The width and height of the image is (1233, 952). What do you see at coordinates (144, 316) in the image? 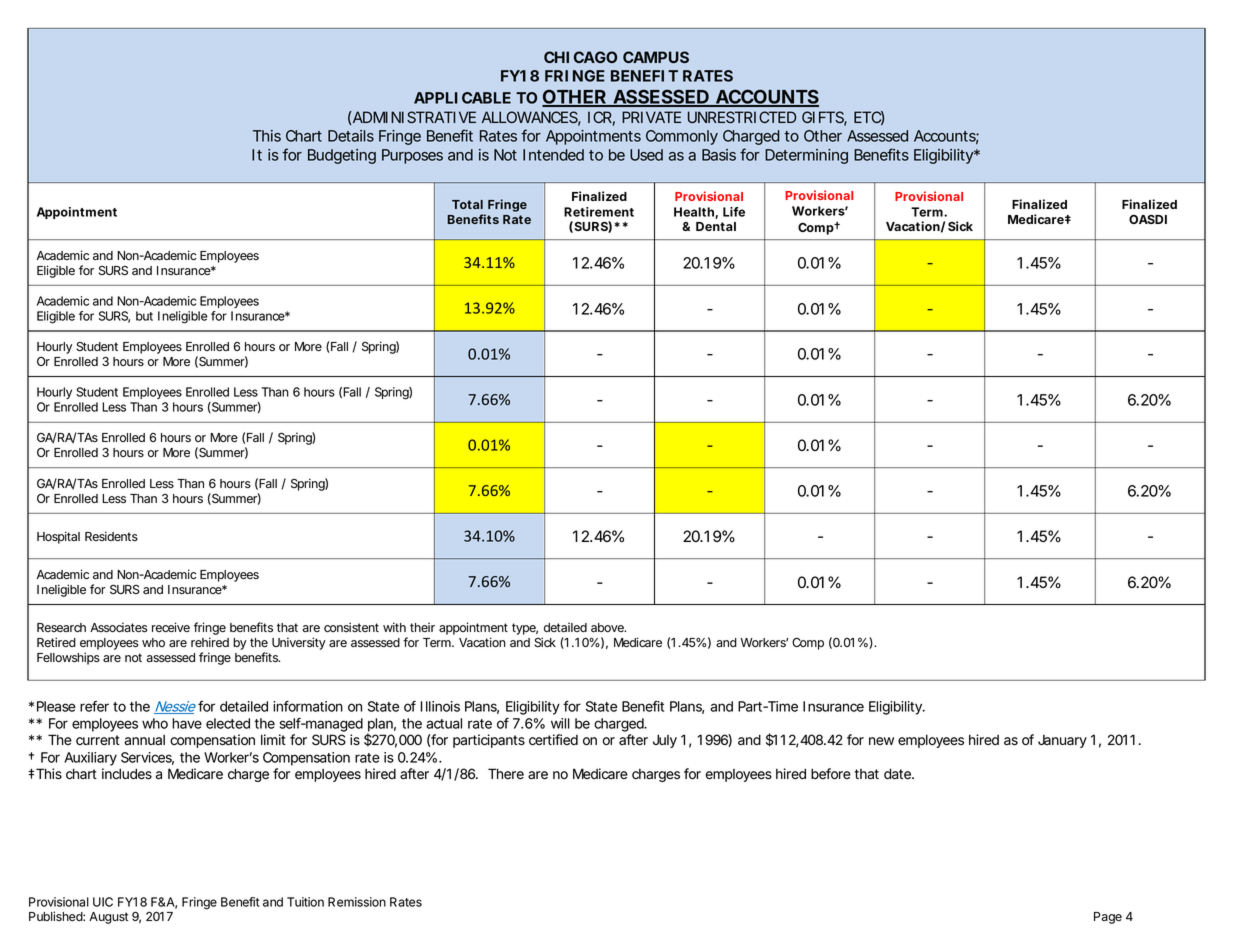
I see `but` at bounding box center [144, 316].
